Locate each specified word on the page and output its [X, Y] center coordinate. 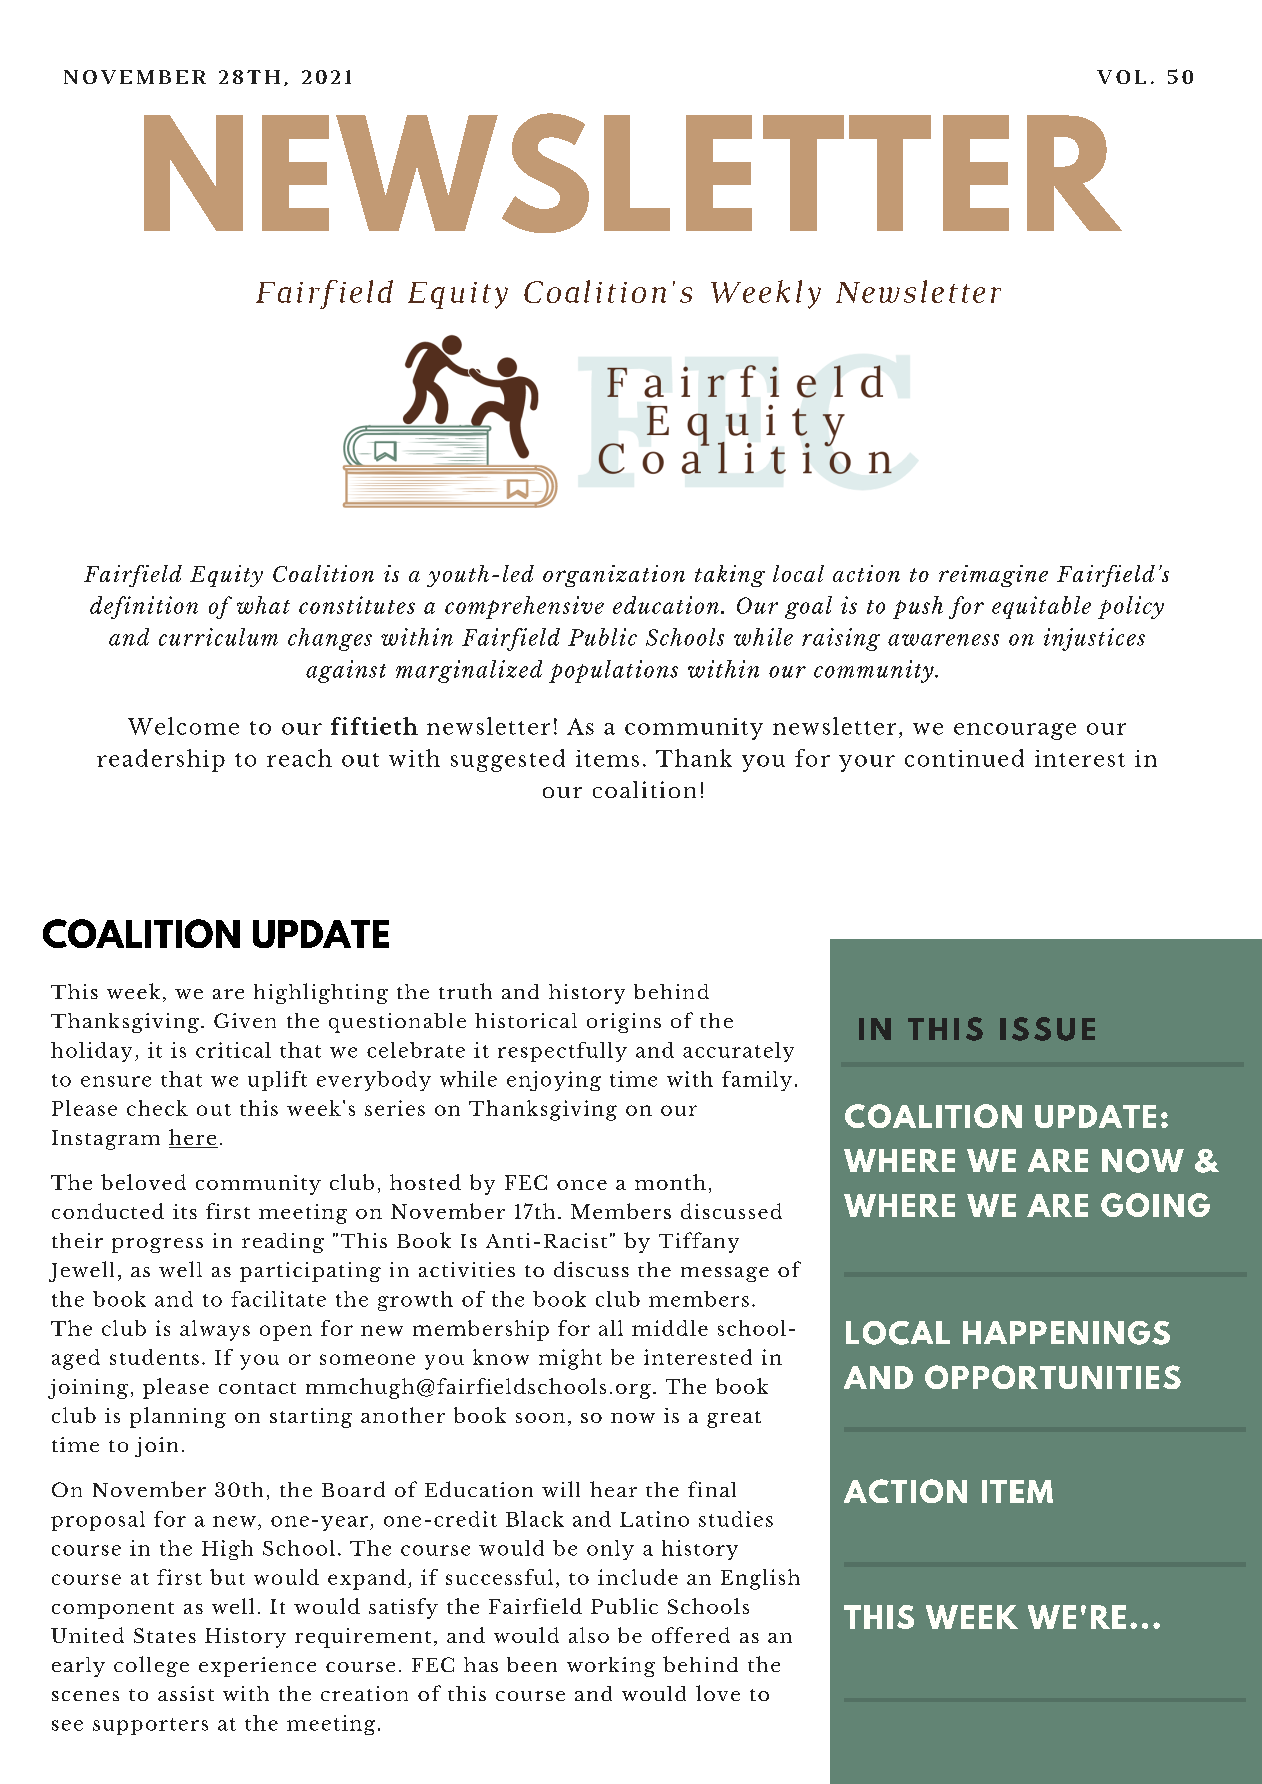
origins [624, 1023]
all [611, 1328]
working [611, 1667]
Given [245, 1020]
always [215, 1330]
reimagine [993, 576]
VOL [1121, 77]
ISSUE [1047, 1029]
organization [614, 576]
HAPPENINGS [1066, 1333]
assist [186, 1693]
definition [144, 607]
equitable [1041, 607]
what [263, 605]
